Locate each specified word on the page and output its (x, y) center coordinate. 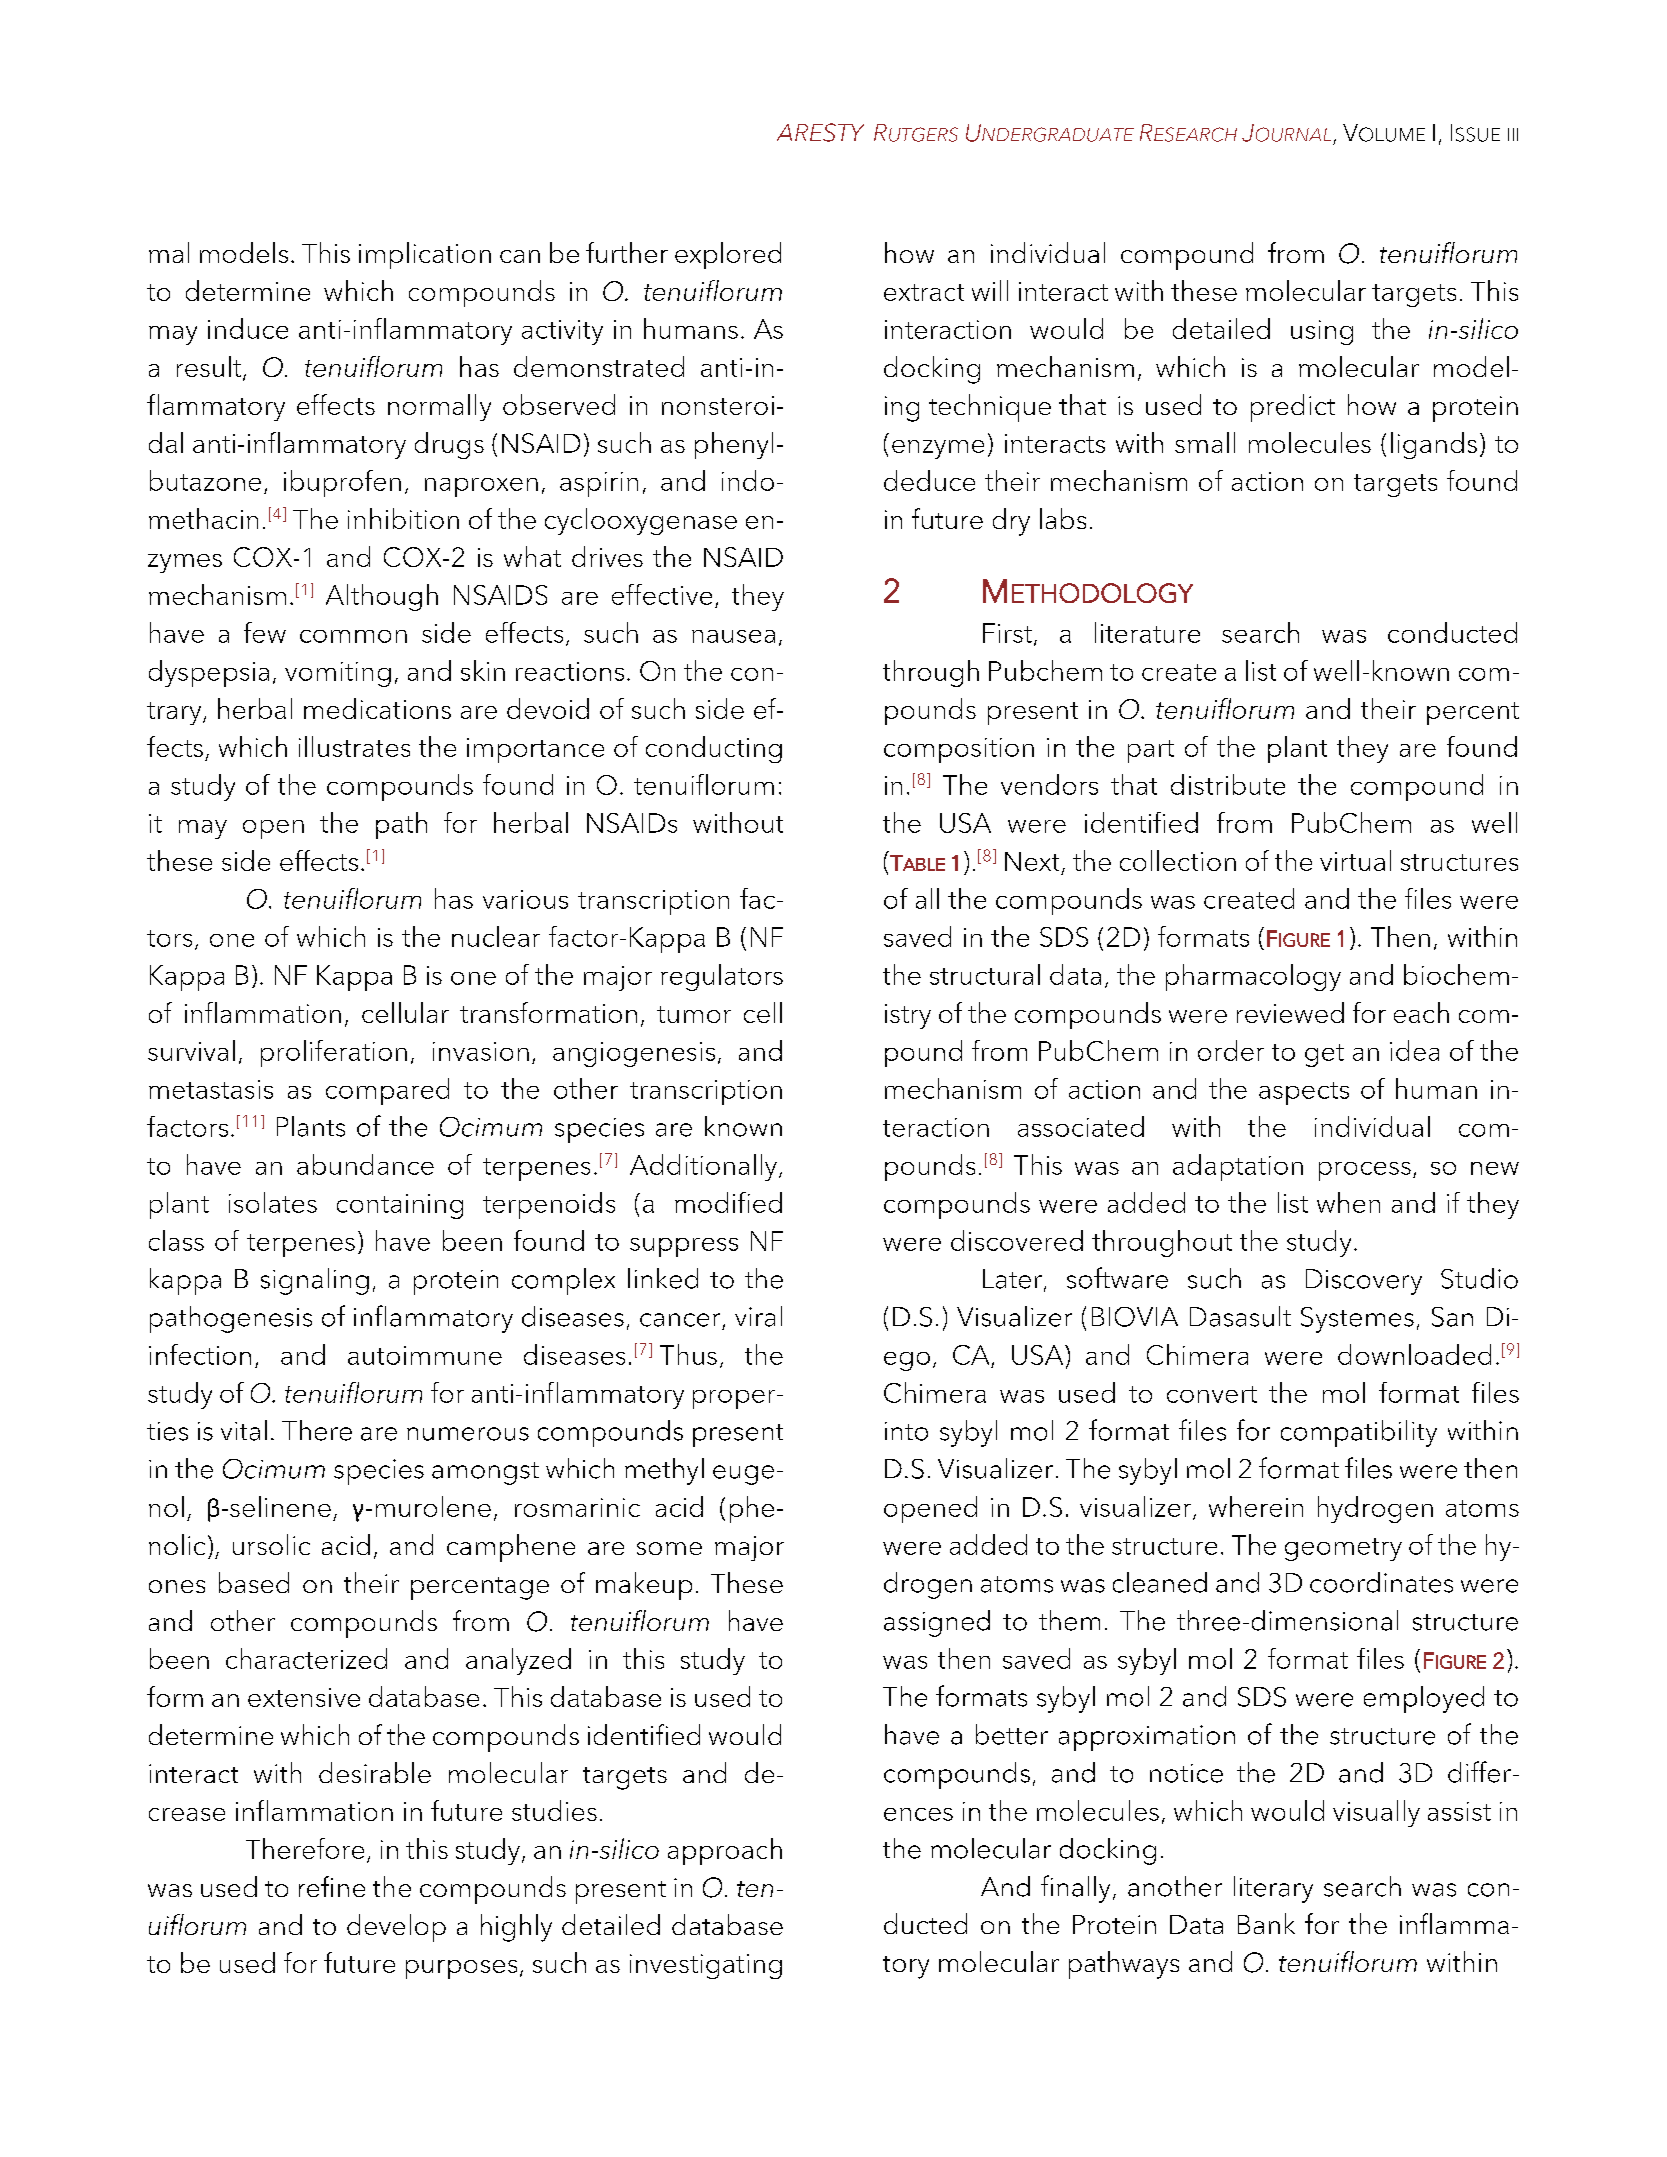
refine (332, 1886)
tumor (694, 1014)
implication (425, 255)
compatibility (1359, 1433)
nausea (733, 636)
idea (1414, 1050)
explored (728, 255)
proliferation (334, 1053)
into (906, 1431)
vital (244, 1430)
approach (725, 1851)
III (1513, 134)
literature (1147, 632)
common (353, 636)
